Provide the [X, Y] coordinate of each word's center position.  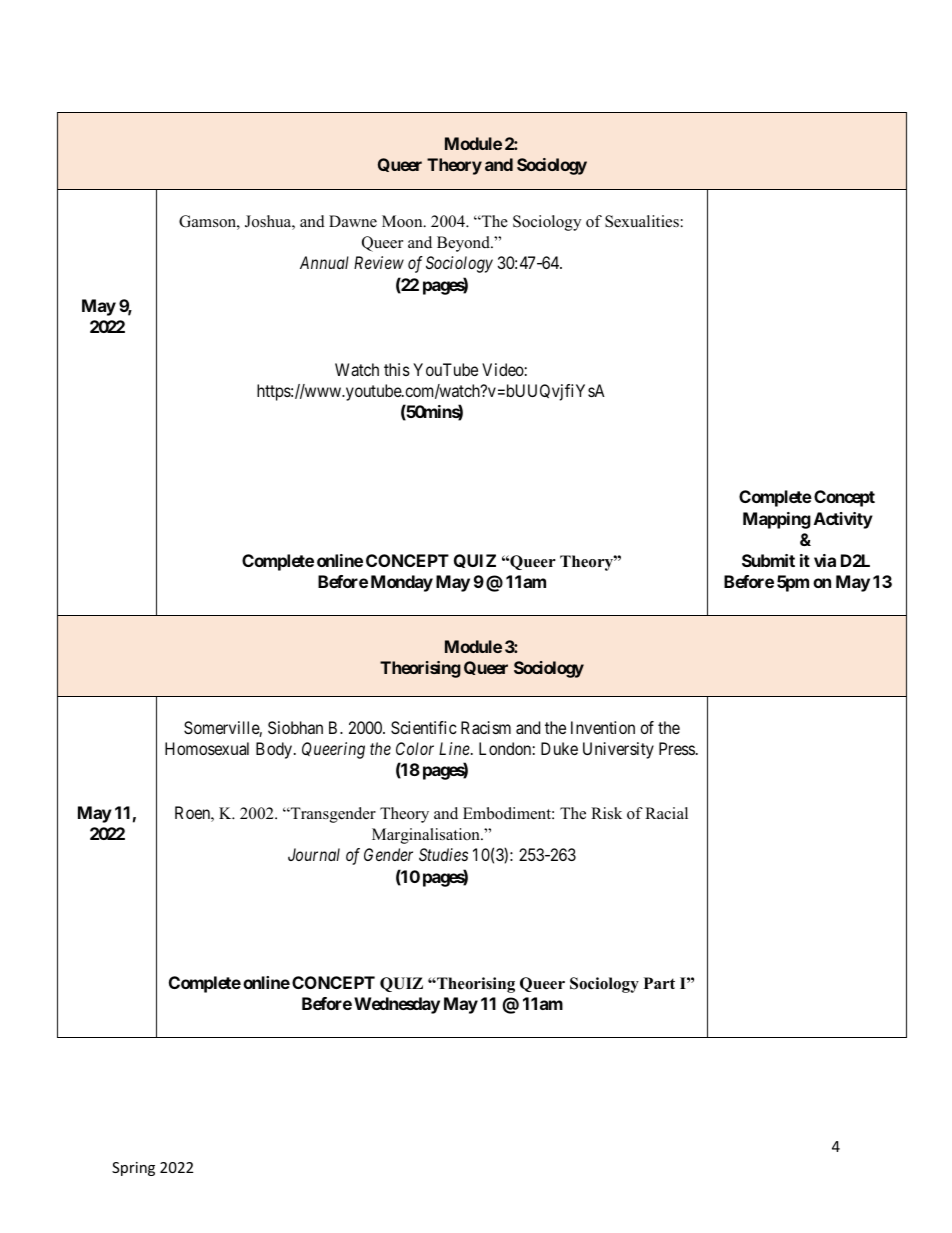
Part [659, 983]
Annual [324, 262]
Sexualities [642, 221]
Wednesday [397, 1005]
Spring [133, 1169]
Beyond [464, 244]
